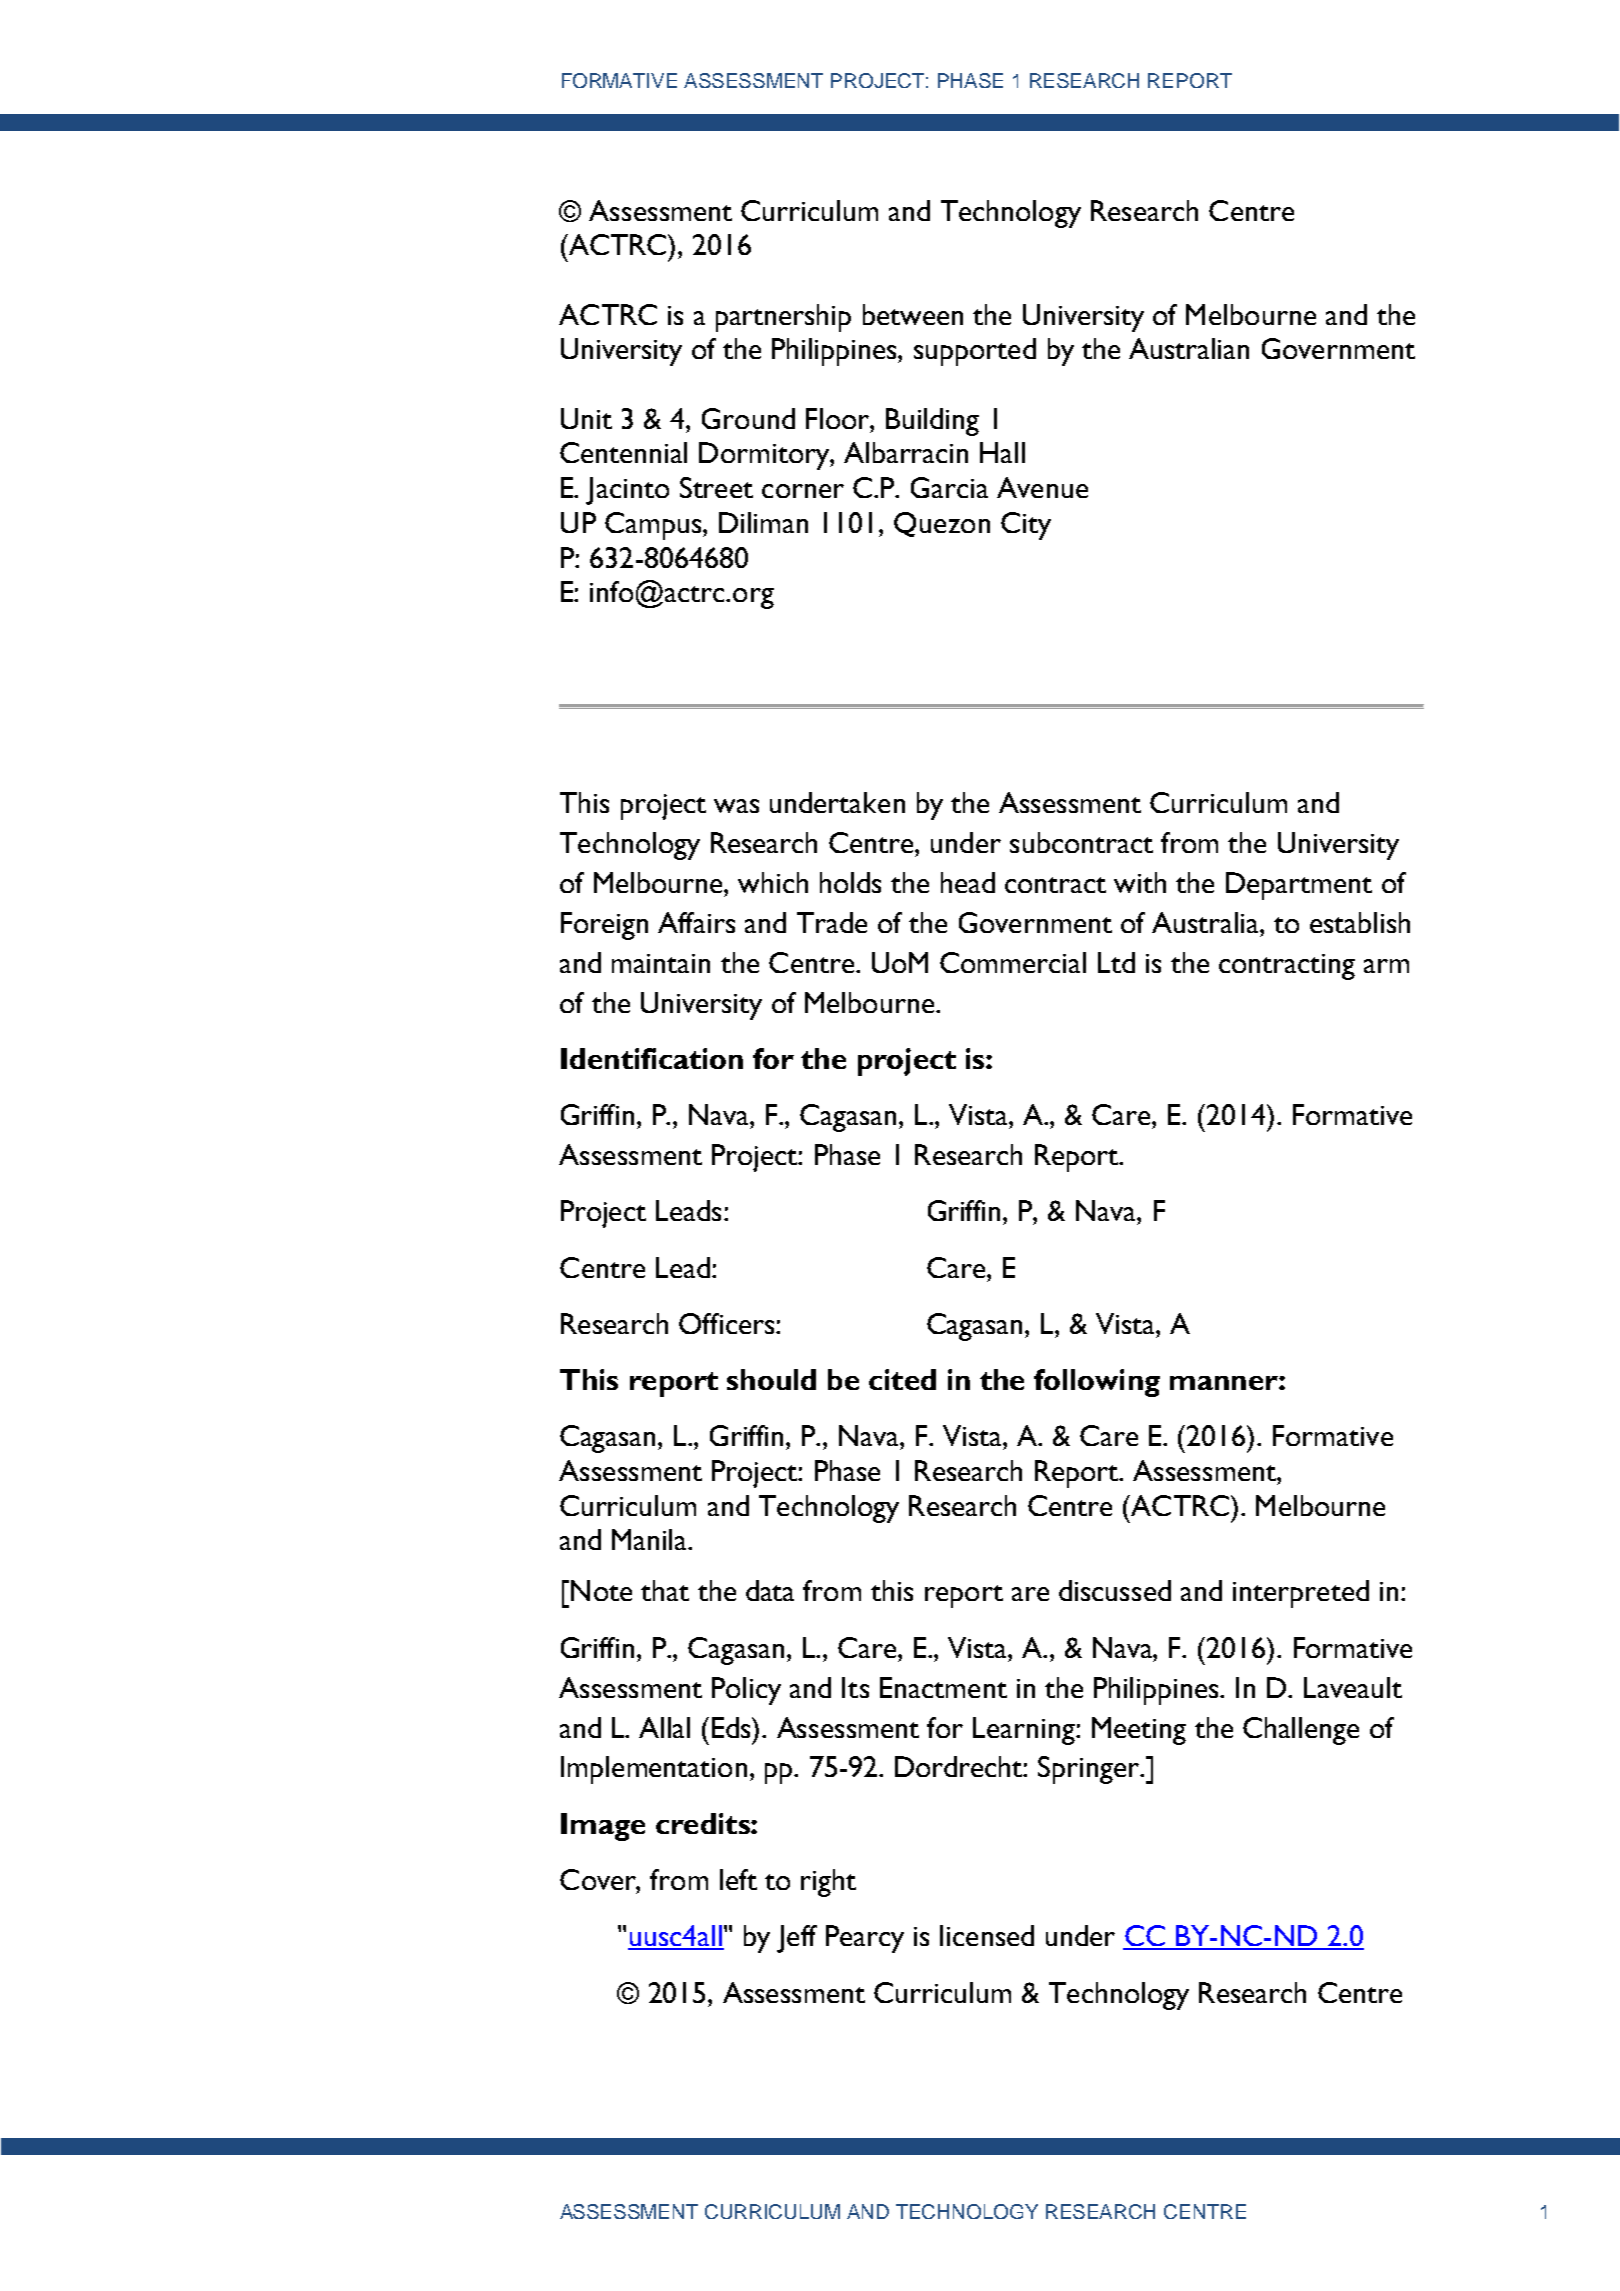 The height and width of the page is (2291, 1620). What do you see at coordinates (1013, 962) in the page?
I see `Commercial` at bounding box center [1013, 962].
